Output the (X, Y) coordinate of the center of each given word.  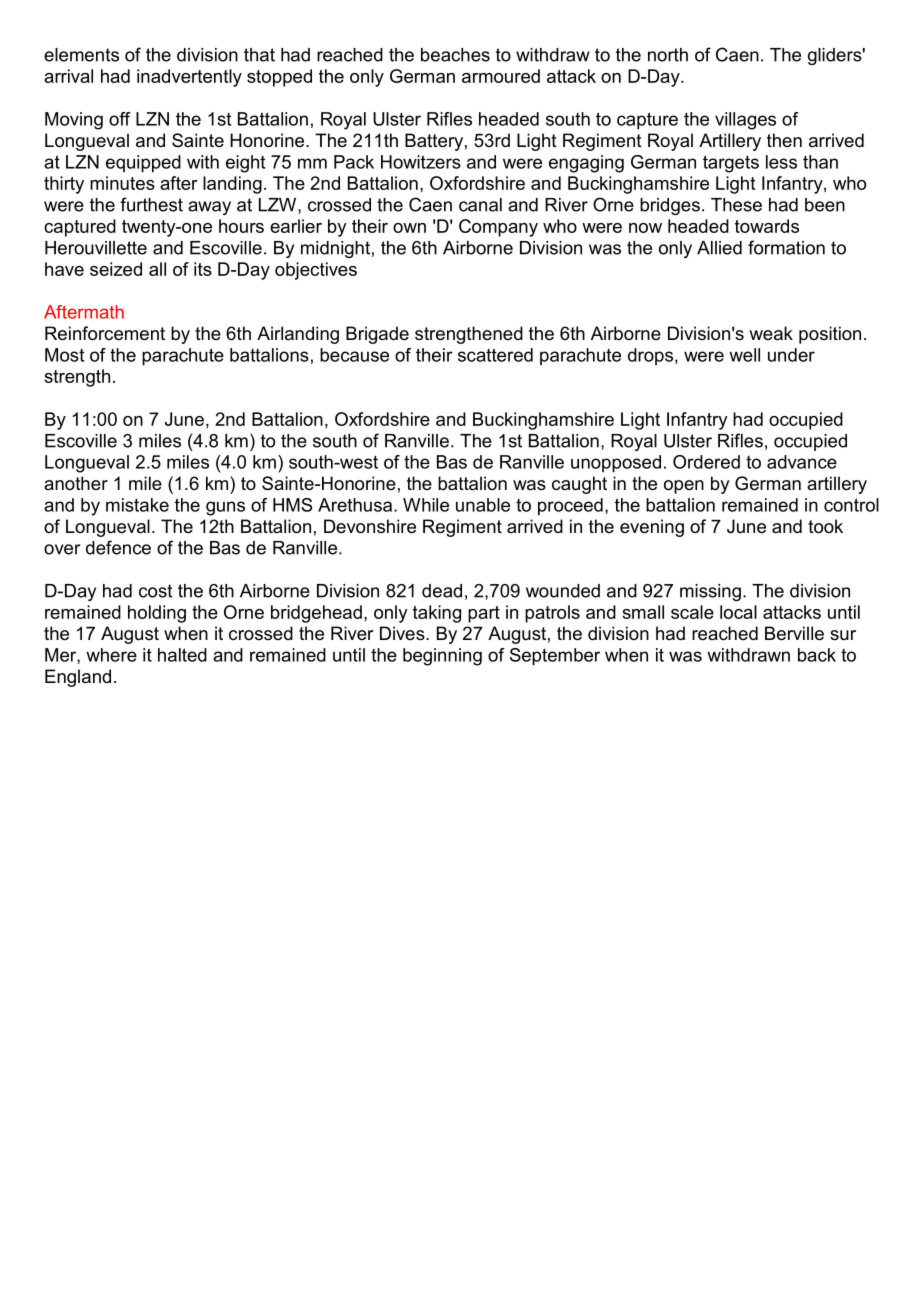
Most (64, 355)
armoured (501, 76)
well (744, 355)
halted (182, 655)
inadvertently (189, 78)
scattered (495, 355)
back (817, 655)
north (668, 55)
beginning (442, 657)
